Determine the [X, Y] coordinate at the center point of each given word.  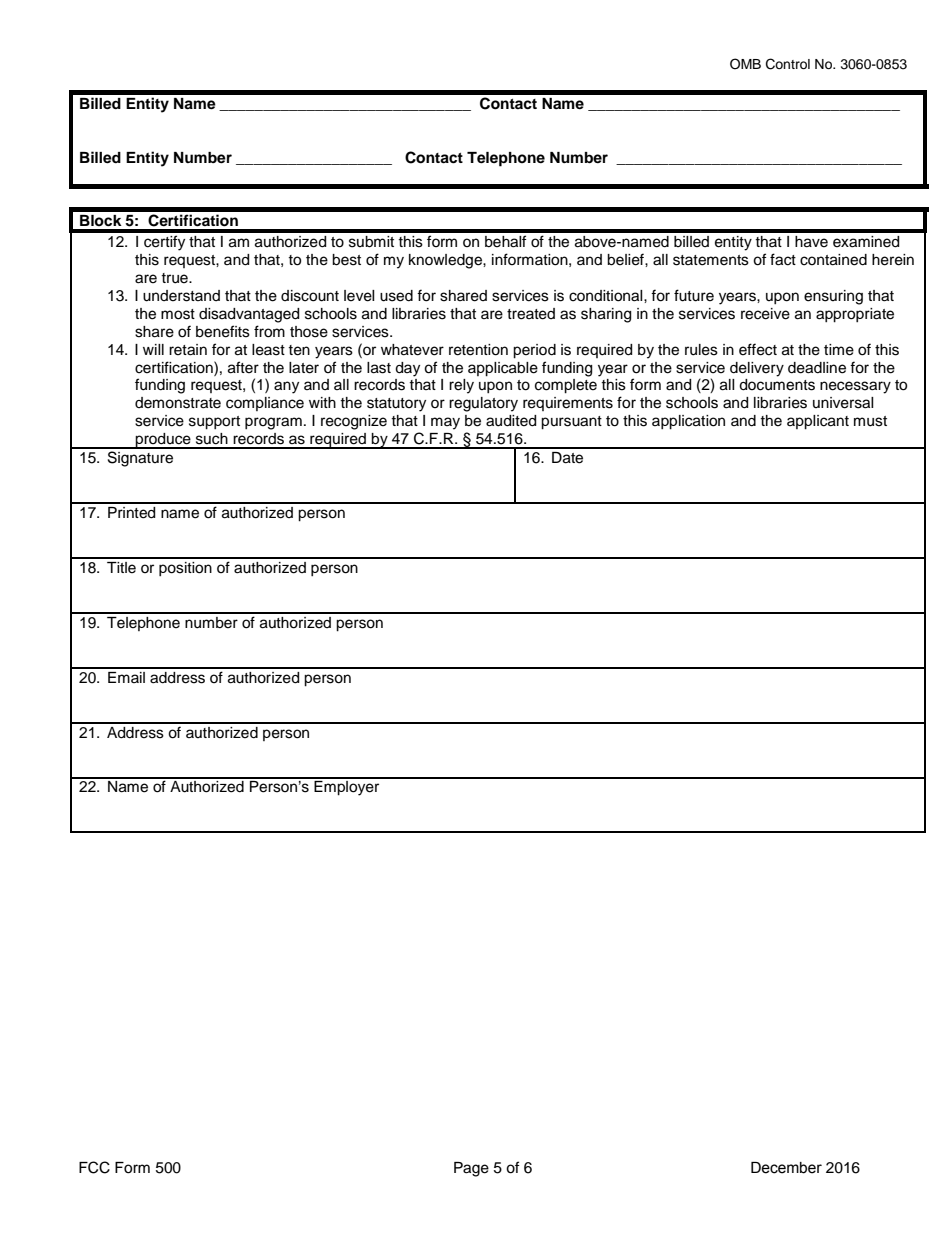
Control [788, 64]
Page [471, 1169]
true [175, 278]
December [786, 1168]
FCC [94, 1167]
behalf [505, 241]
